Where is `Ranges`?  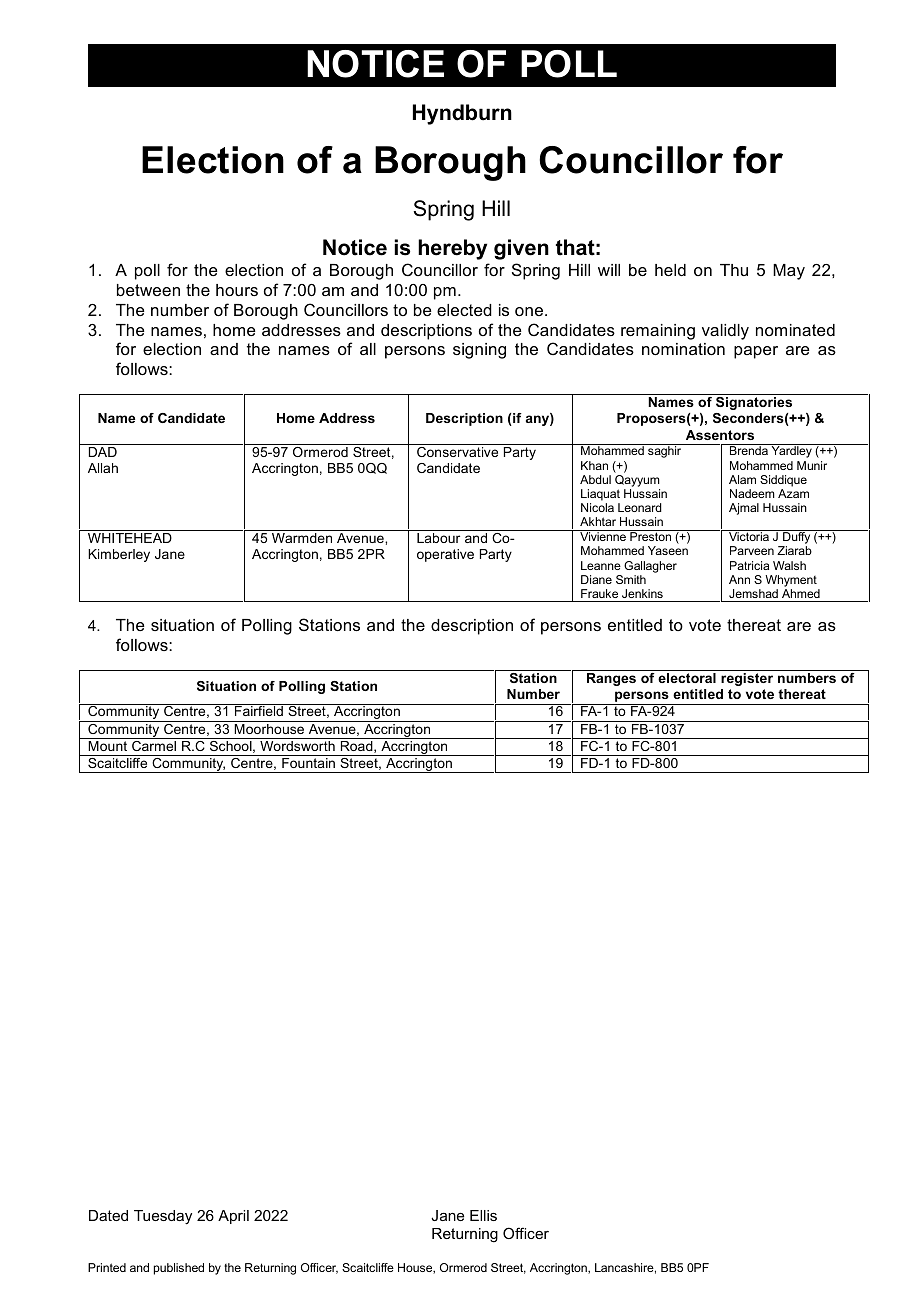
Ranges is located at coordinates (611, 679).
